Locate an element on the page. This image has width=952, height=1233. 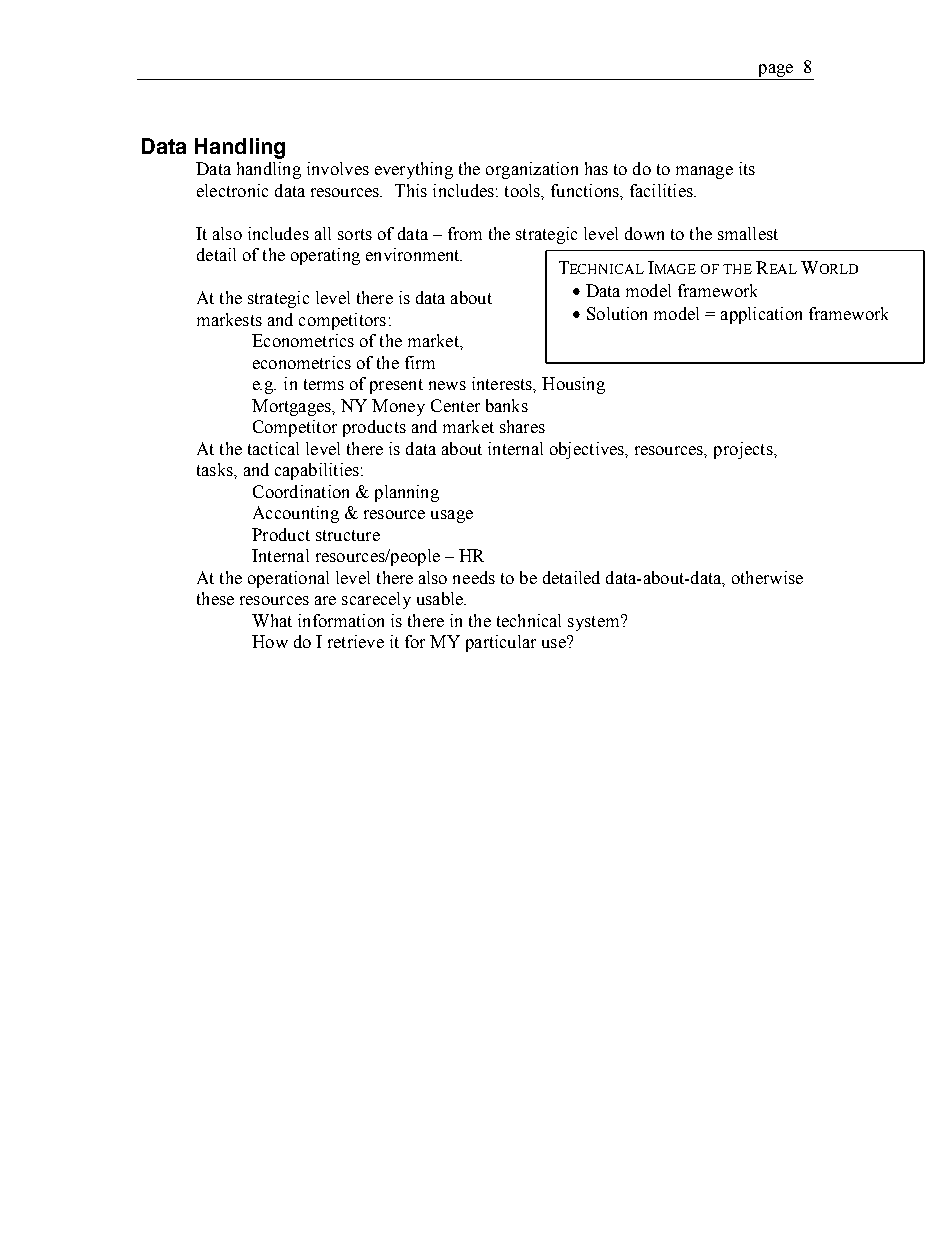
operating is located at coordinates (325, 256).
